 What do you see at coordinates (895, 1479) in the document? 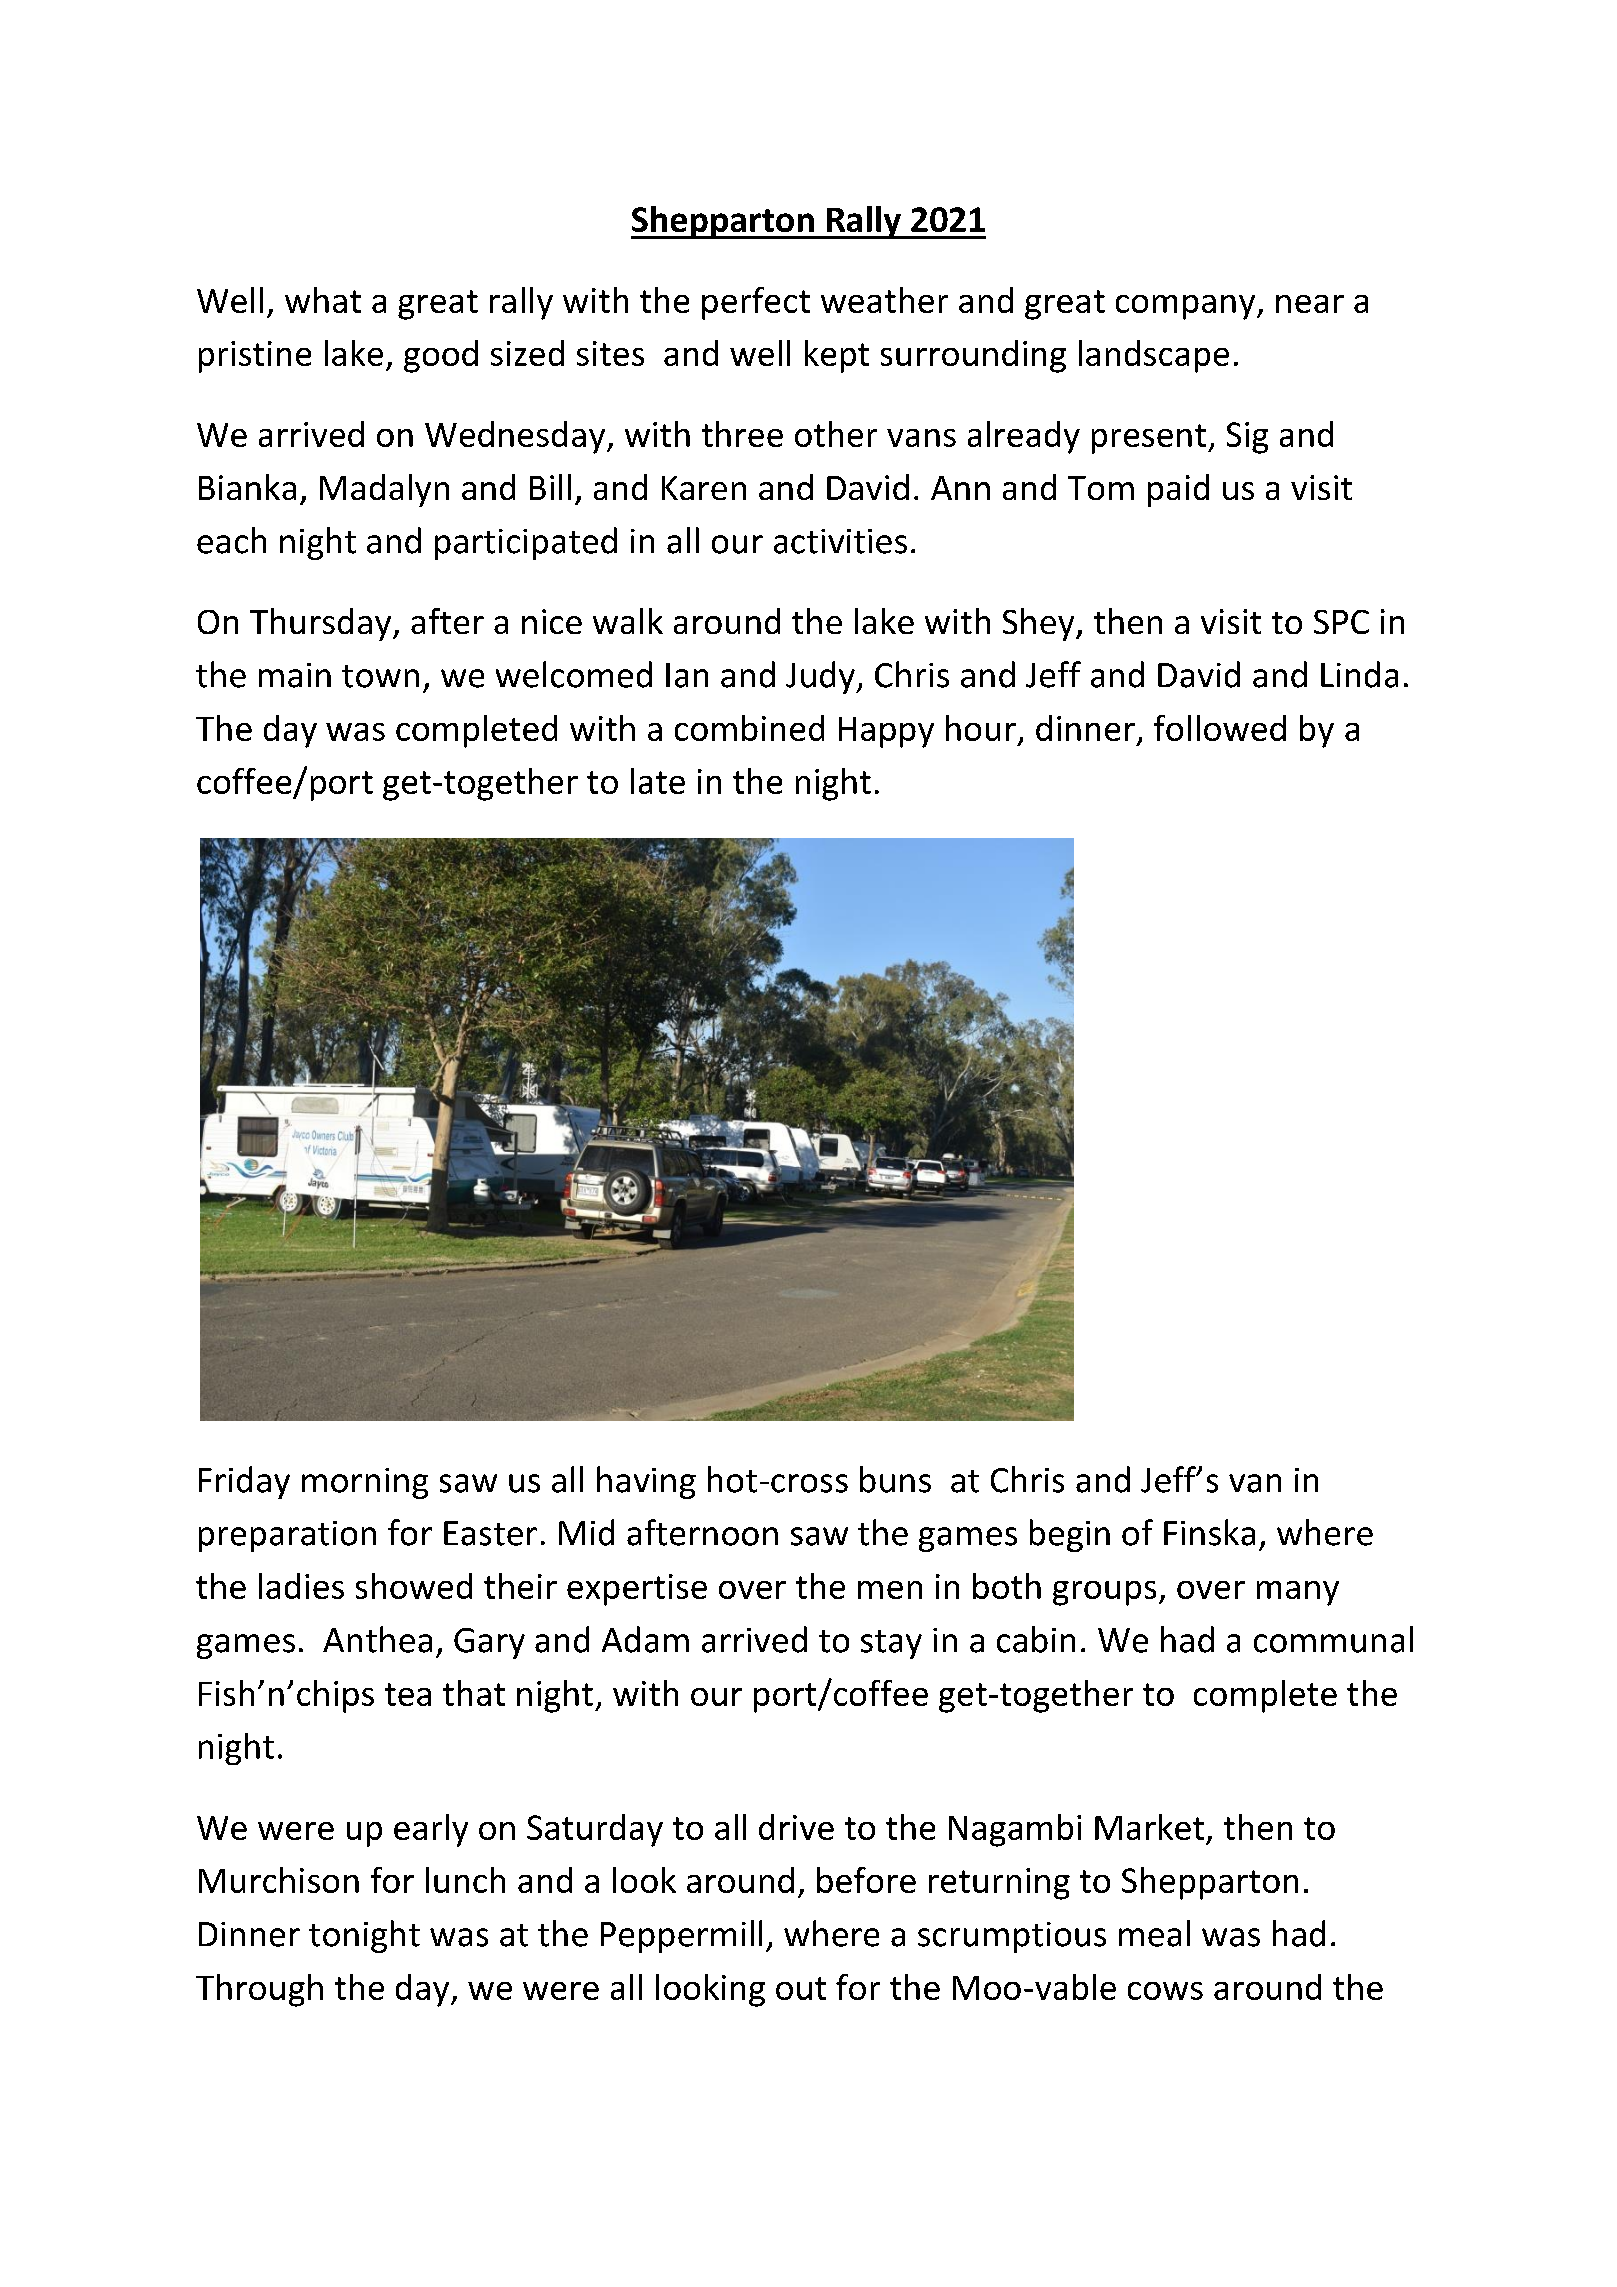
I see `buns` at bounding box center [895, 1479].
